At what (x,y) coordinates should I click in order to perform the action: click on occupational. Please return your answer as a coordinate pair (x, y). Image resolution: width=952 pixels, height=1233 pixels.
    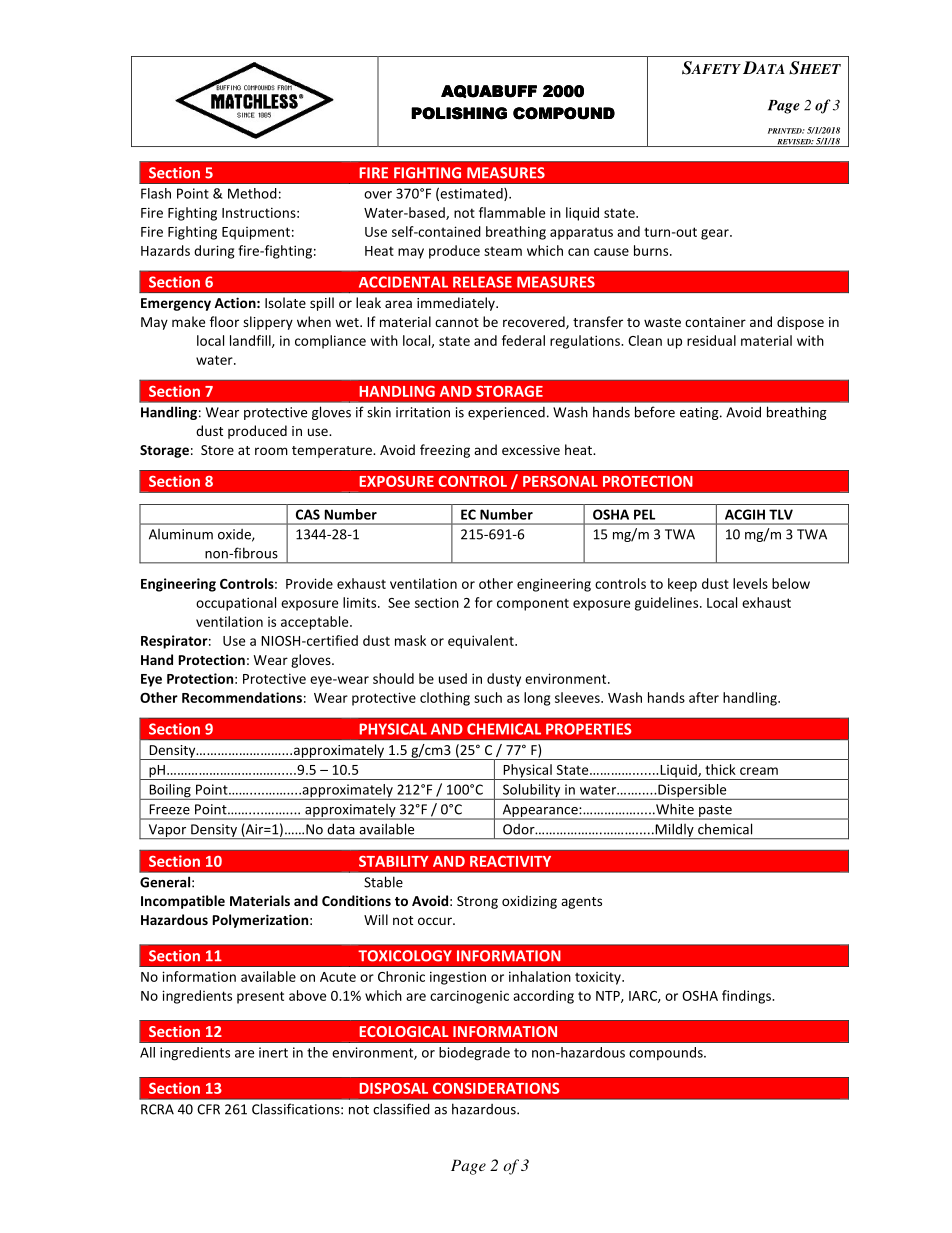
    Looking at the image, I should click on (236, 604).
